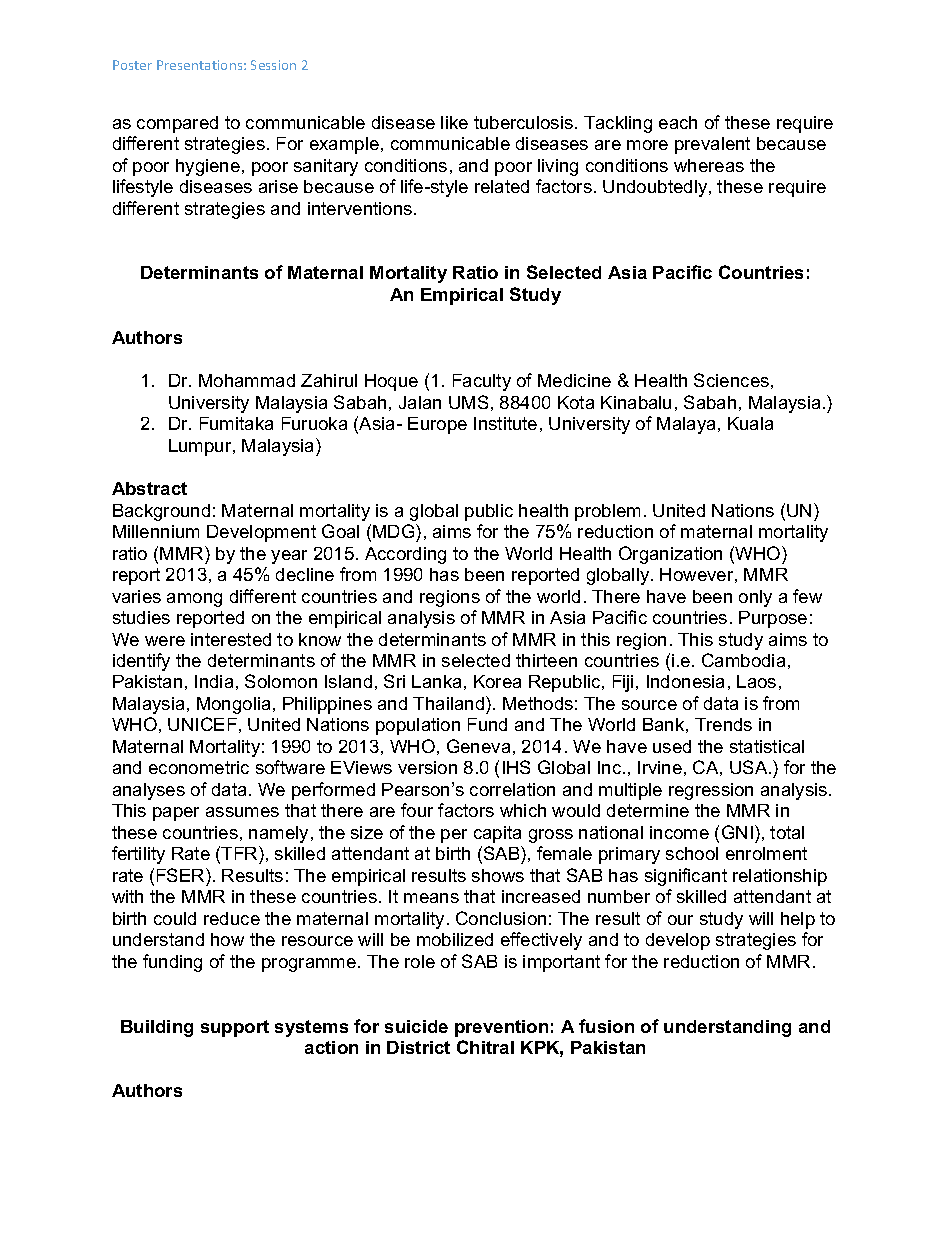 This document has height=1233, width=952. I want to click on like, so click(454, 122).
